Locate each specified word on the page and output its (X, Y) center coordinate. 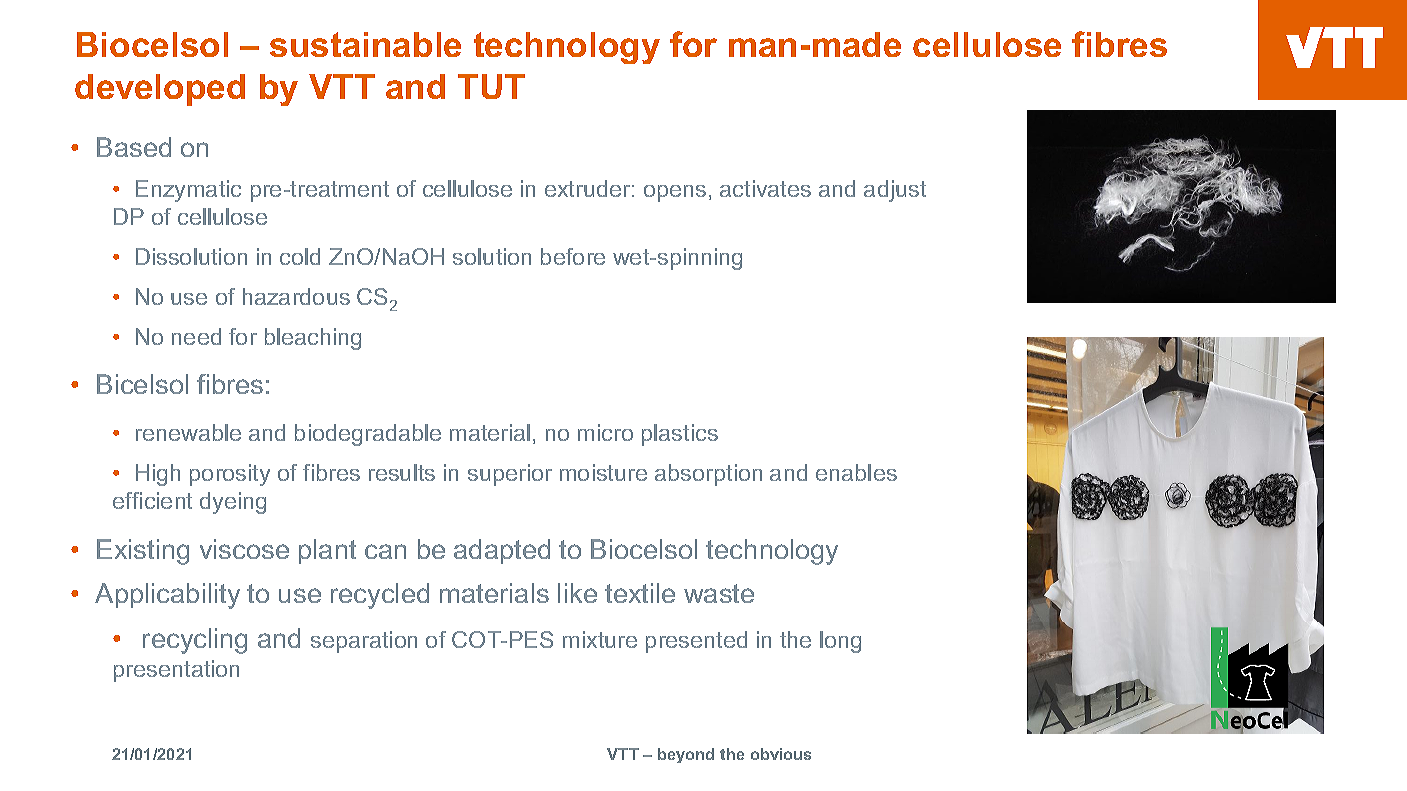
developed (160, 90)
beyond (686, 755)
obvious (781, 754)
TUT (491, 86)
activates (765, 188)
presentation (176, 671)
